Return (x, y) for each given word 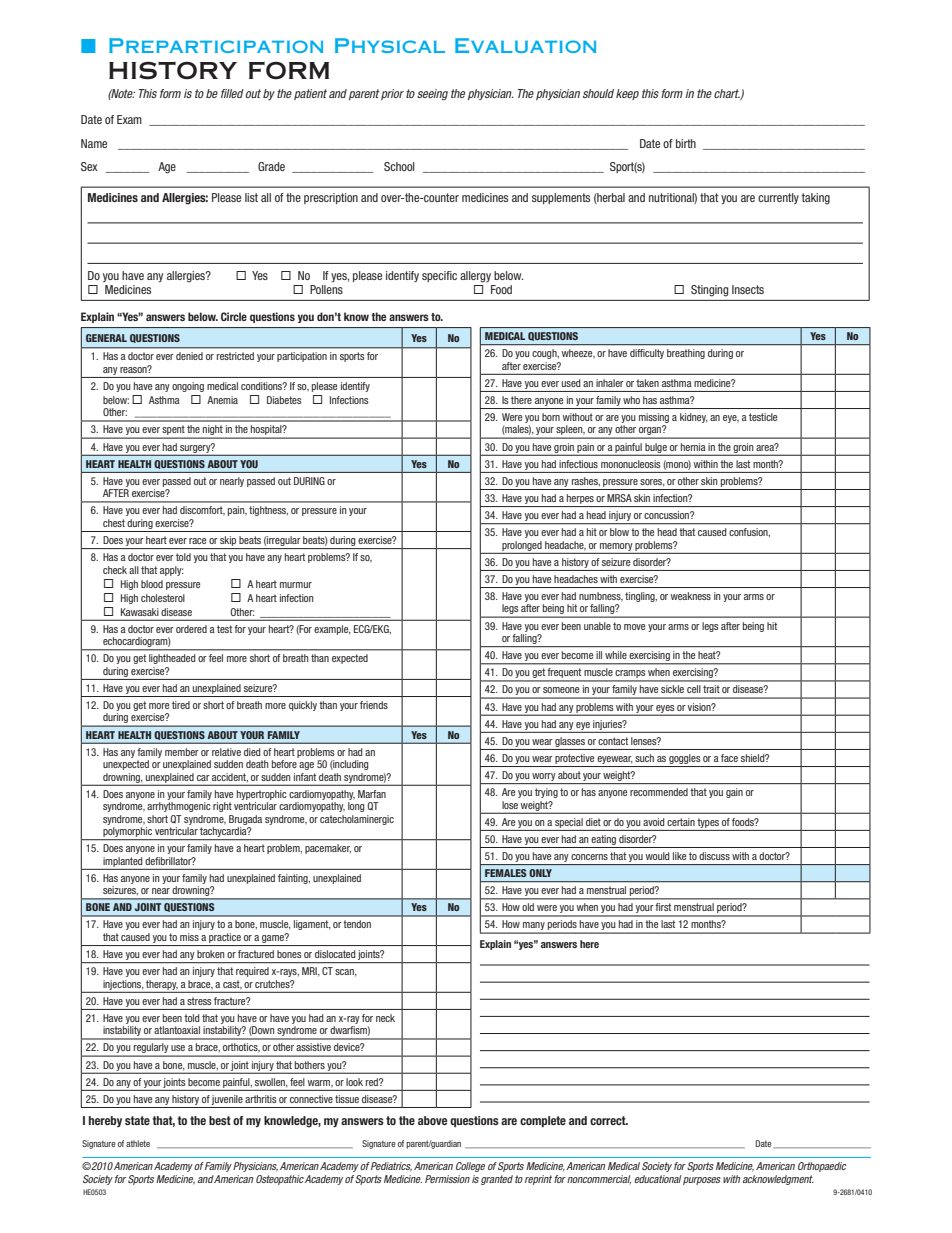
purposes (702, 1181)
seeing (432, 95)
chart (727, 94)
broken (210, 954)
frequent (565, 674)
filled (232, 93)
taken (647, 383)
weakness (691, 596)
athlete (138, 1143)
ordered (191, 629)
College (470, 1167)
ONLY (540, 873)
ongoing (188, 387)
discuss (714, 856)
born (551, 417)
